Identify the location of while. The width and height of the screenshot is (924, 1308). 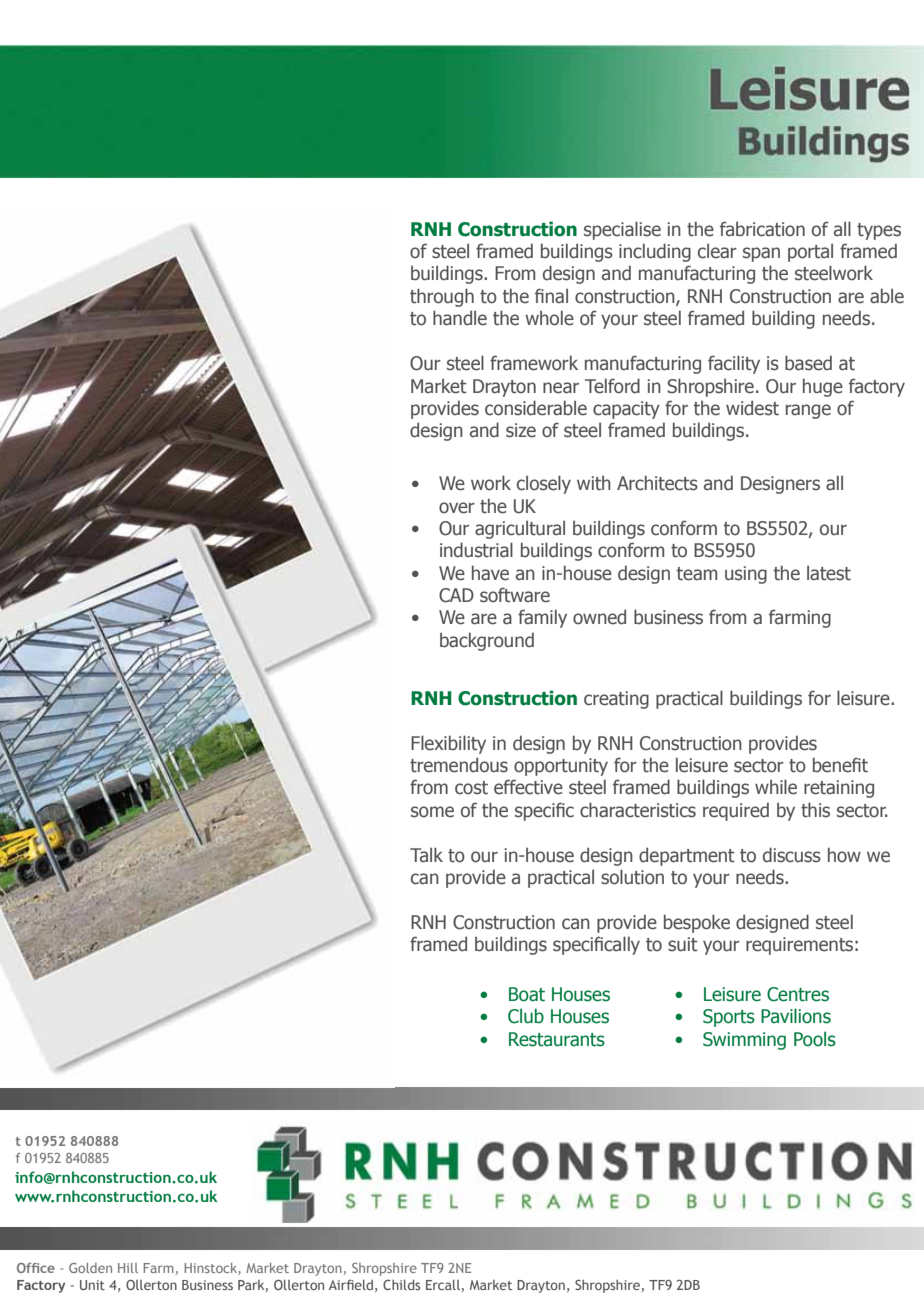
(776, 787).
